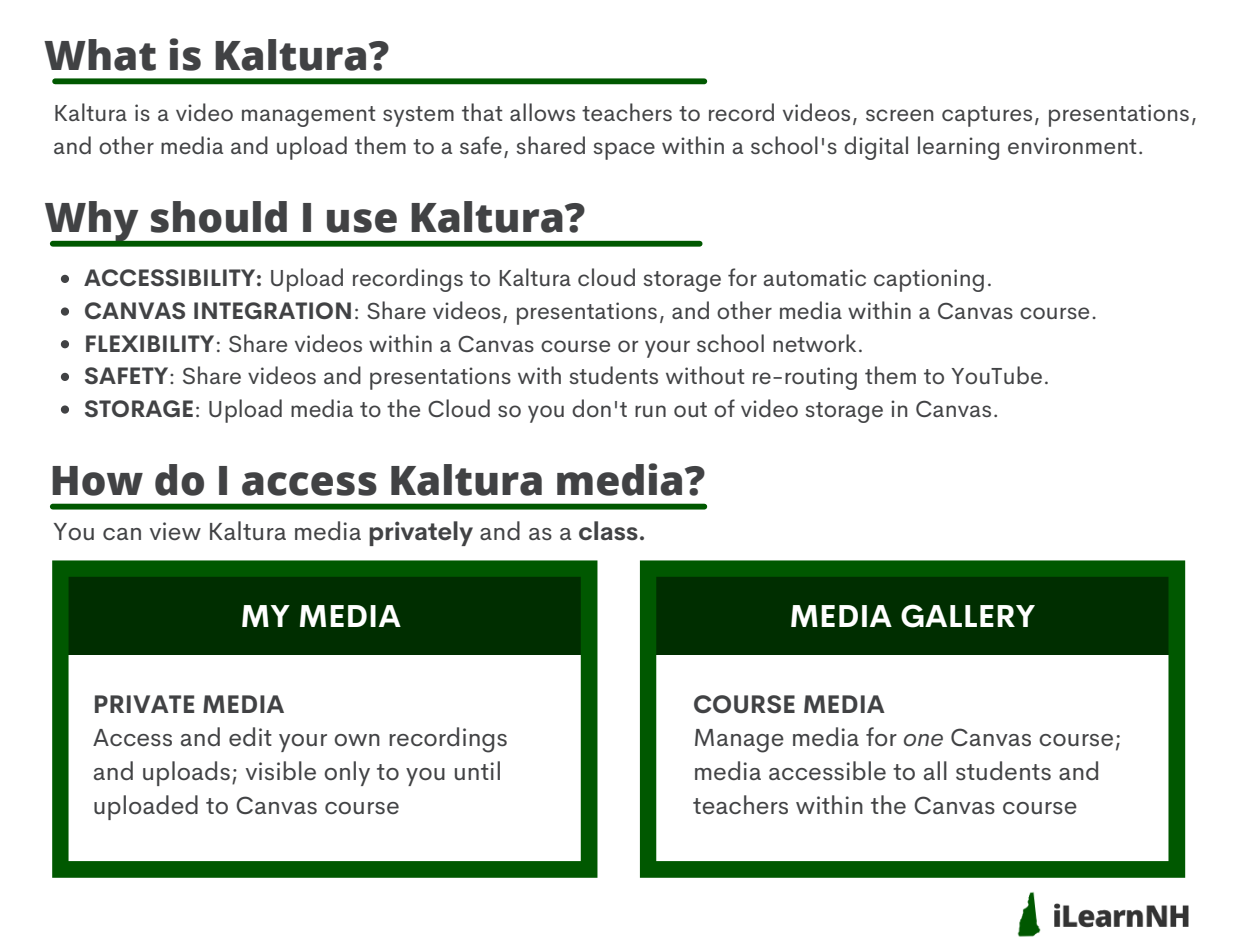 The width and height of the screenshot is (1233, 952). I want to click on space, so click(624, 151).
